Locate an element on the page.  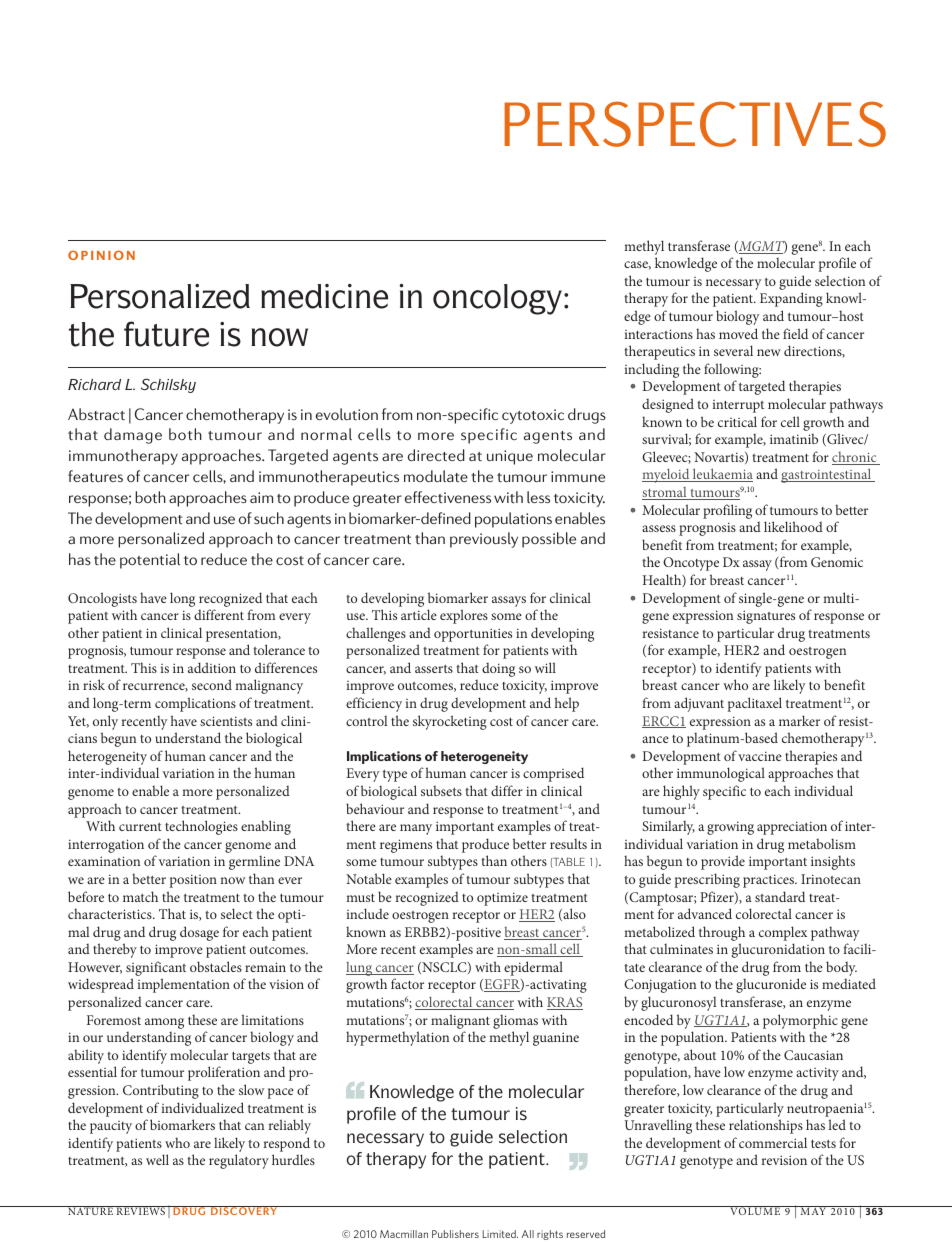
Publishers is located at coordinates (455, 1234).
